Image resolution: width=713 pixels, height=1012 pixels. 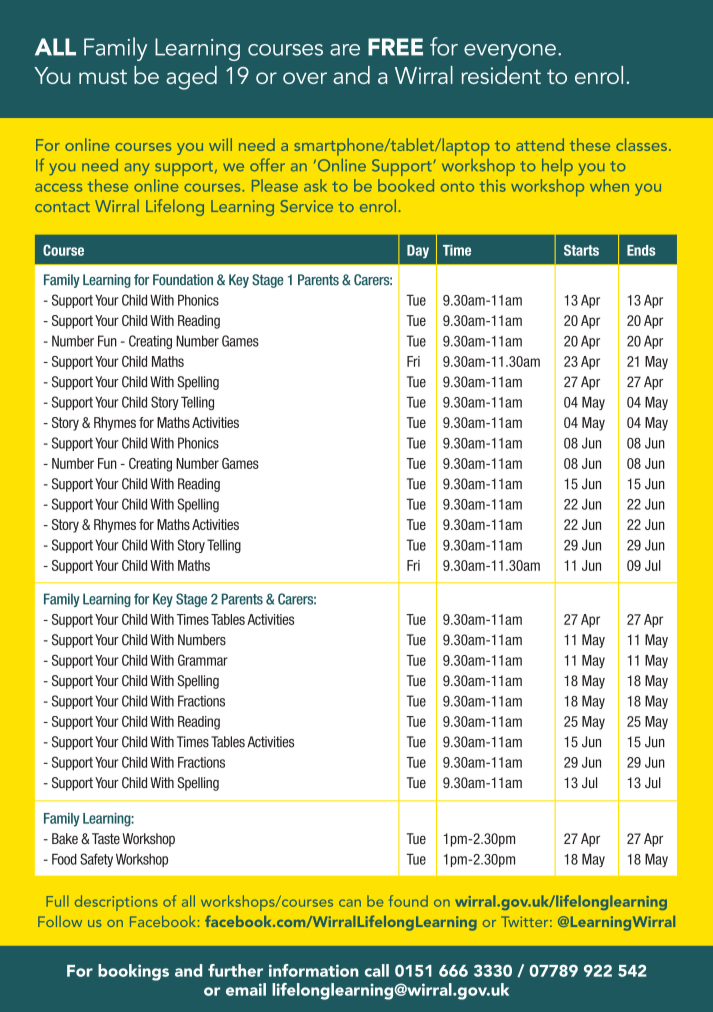 I want to click on contact, so click(x=62, y=207).
